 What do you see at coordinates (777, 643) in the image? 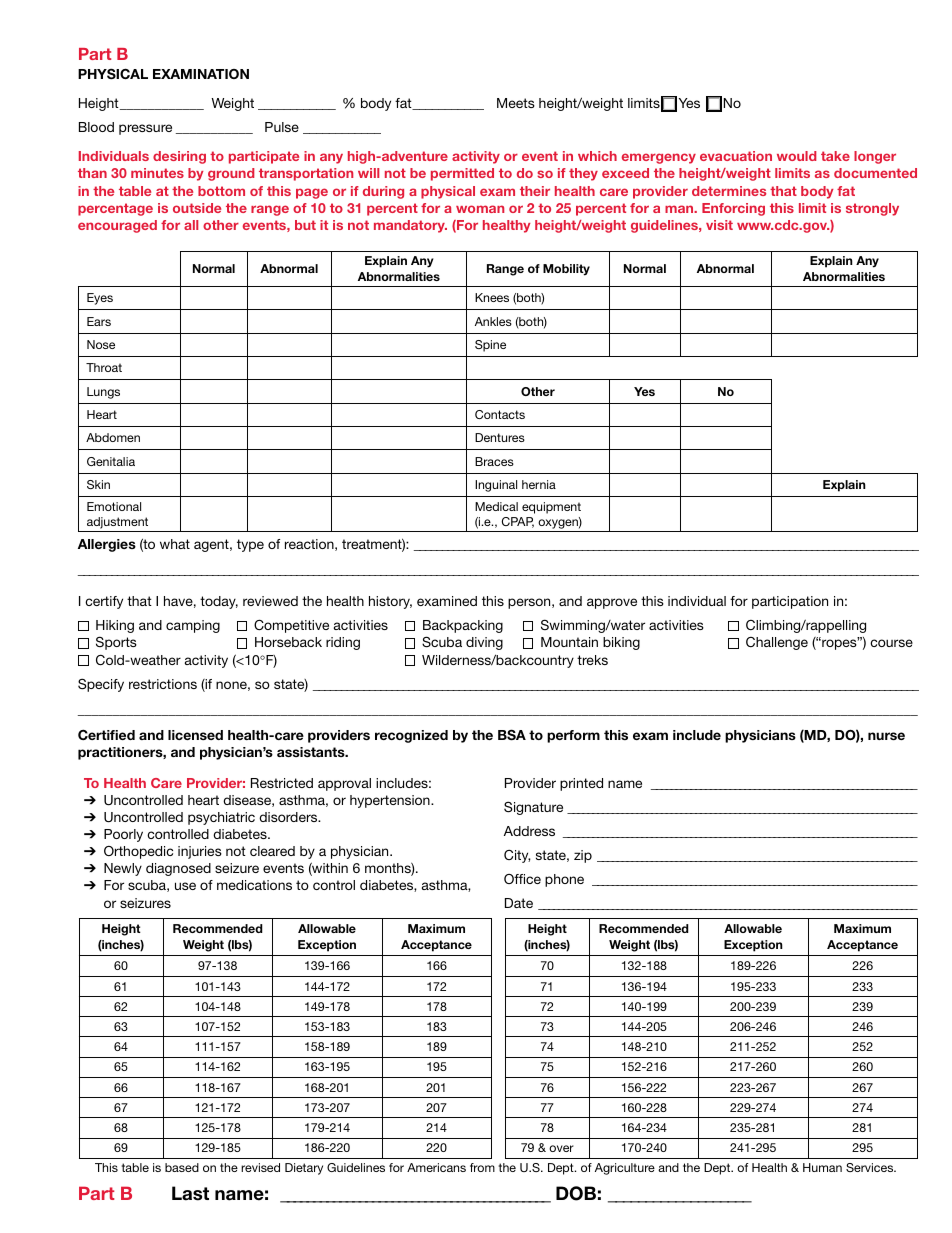
I see `Challenge` at bounding box center [777, 643].
